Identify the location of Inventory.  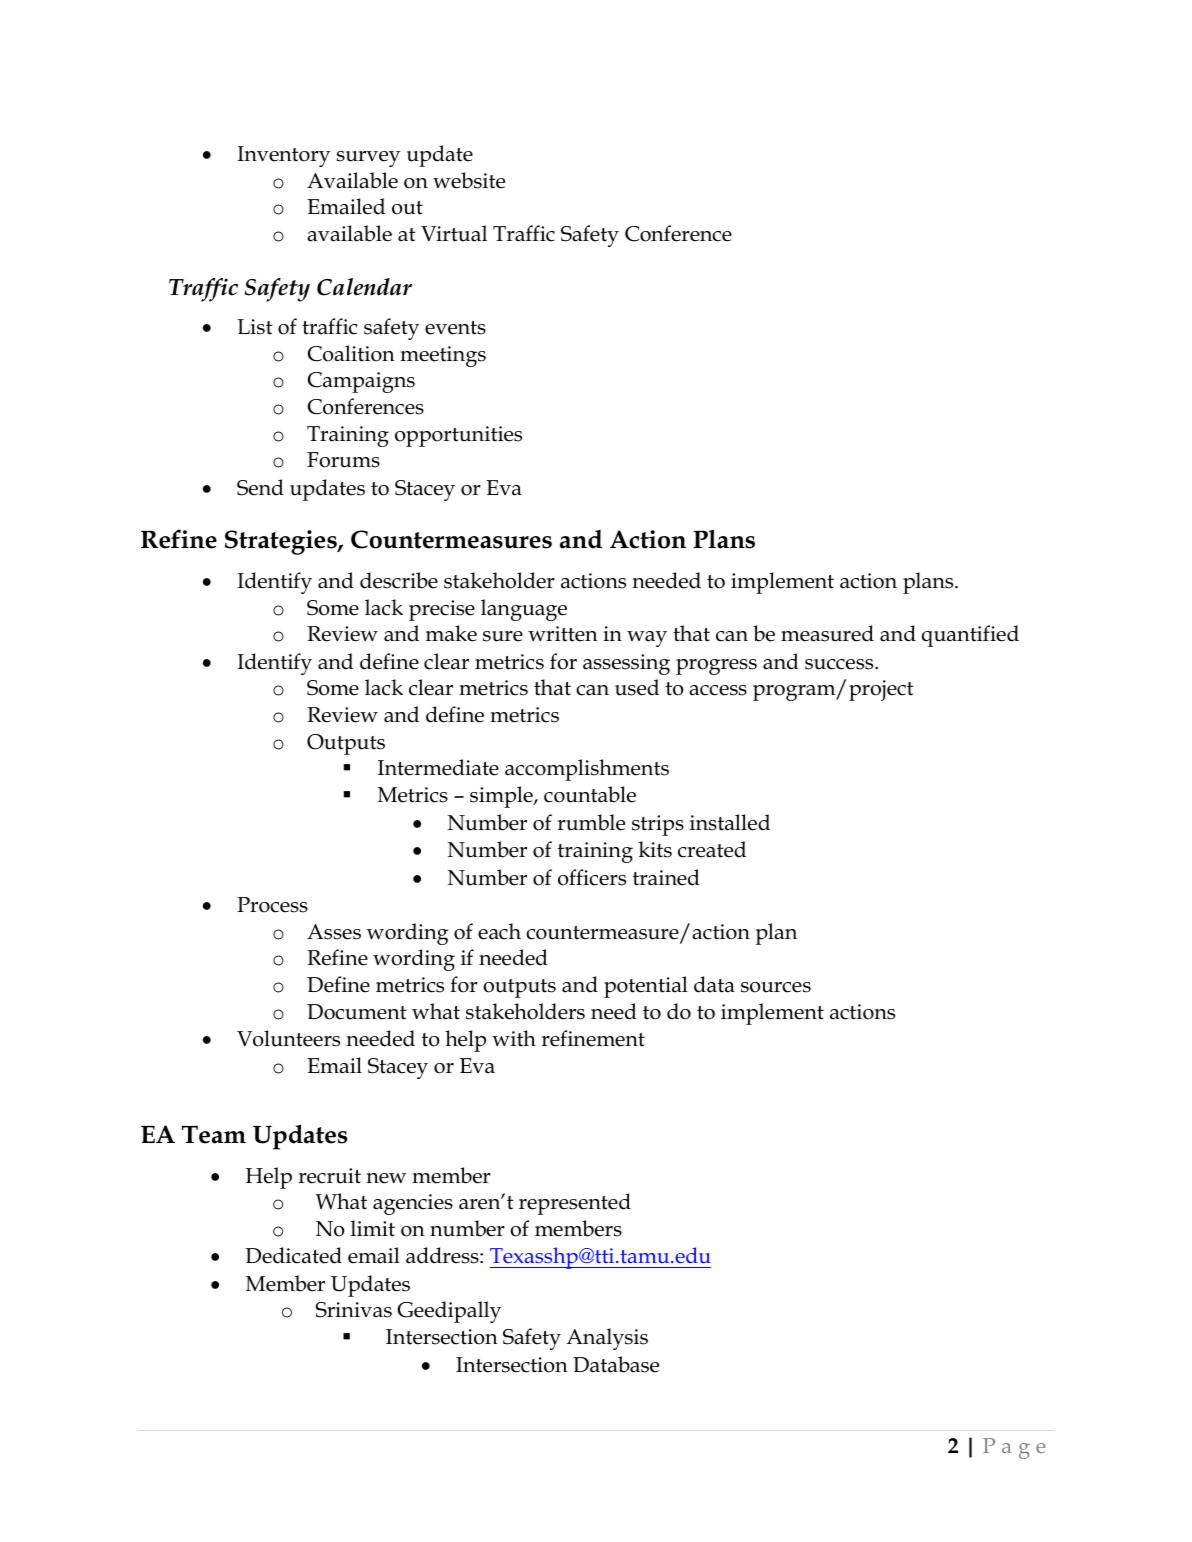
(283, 156).
